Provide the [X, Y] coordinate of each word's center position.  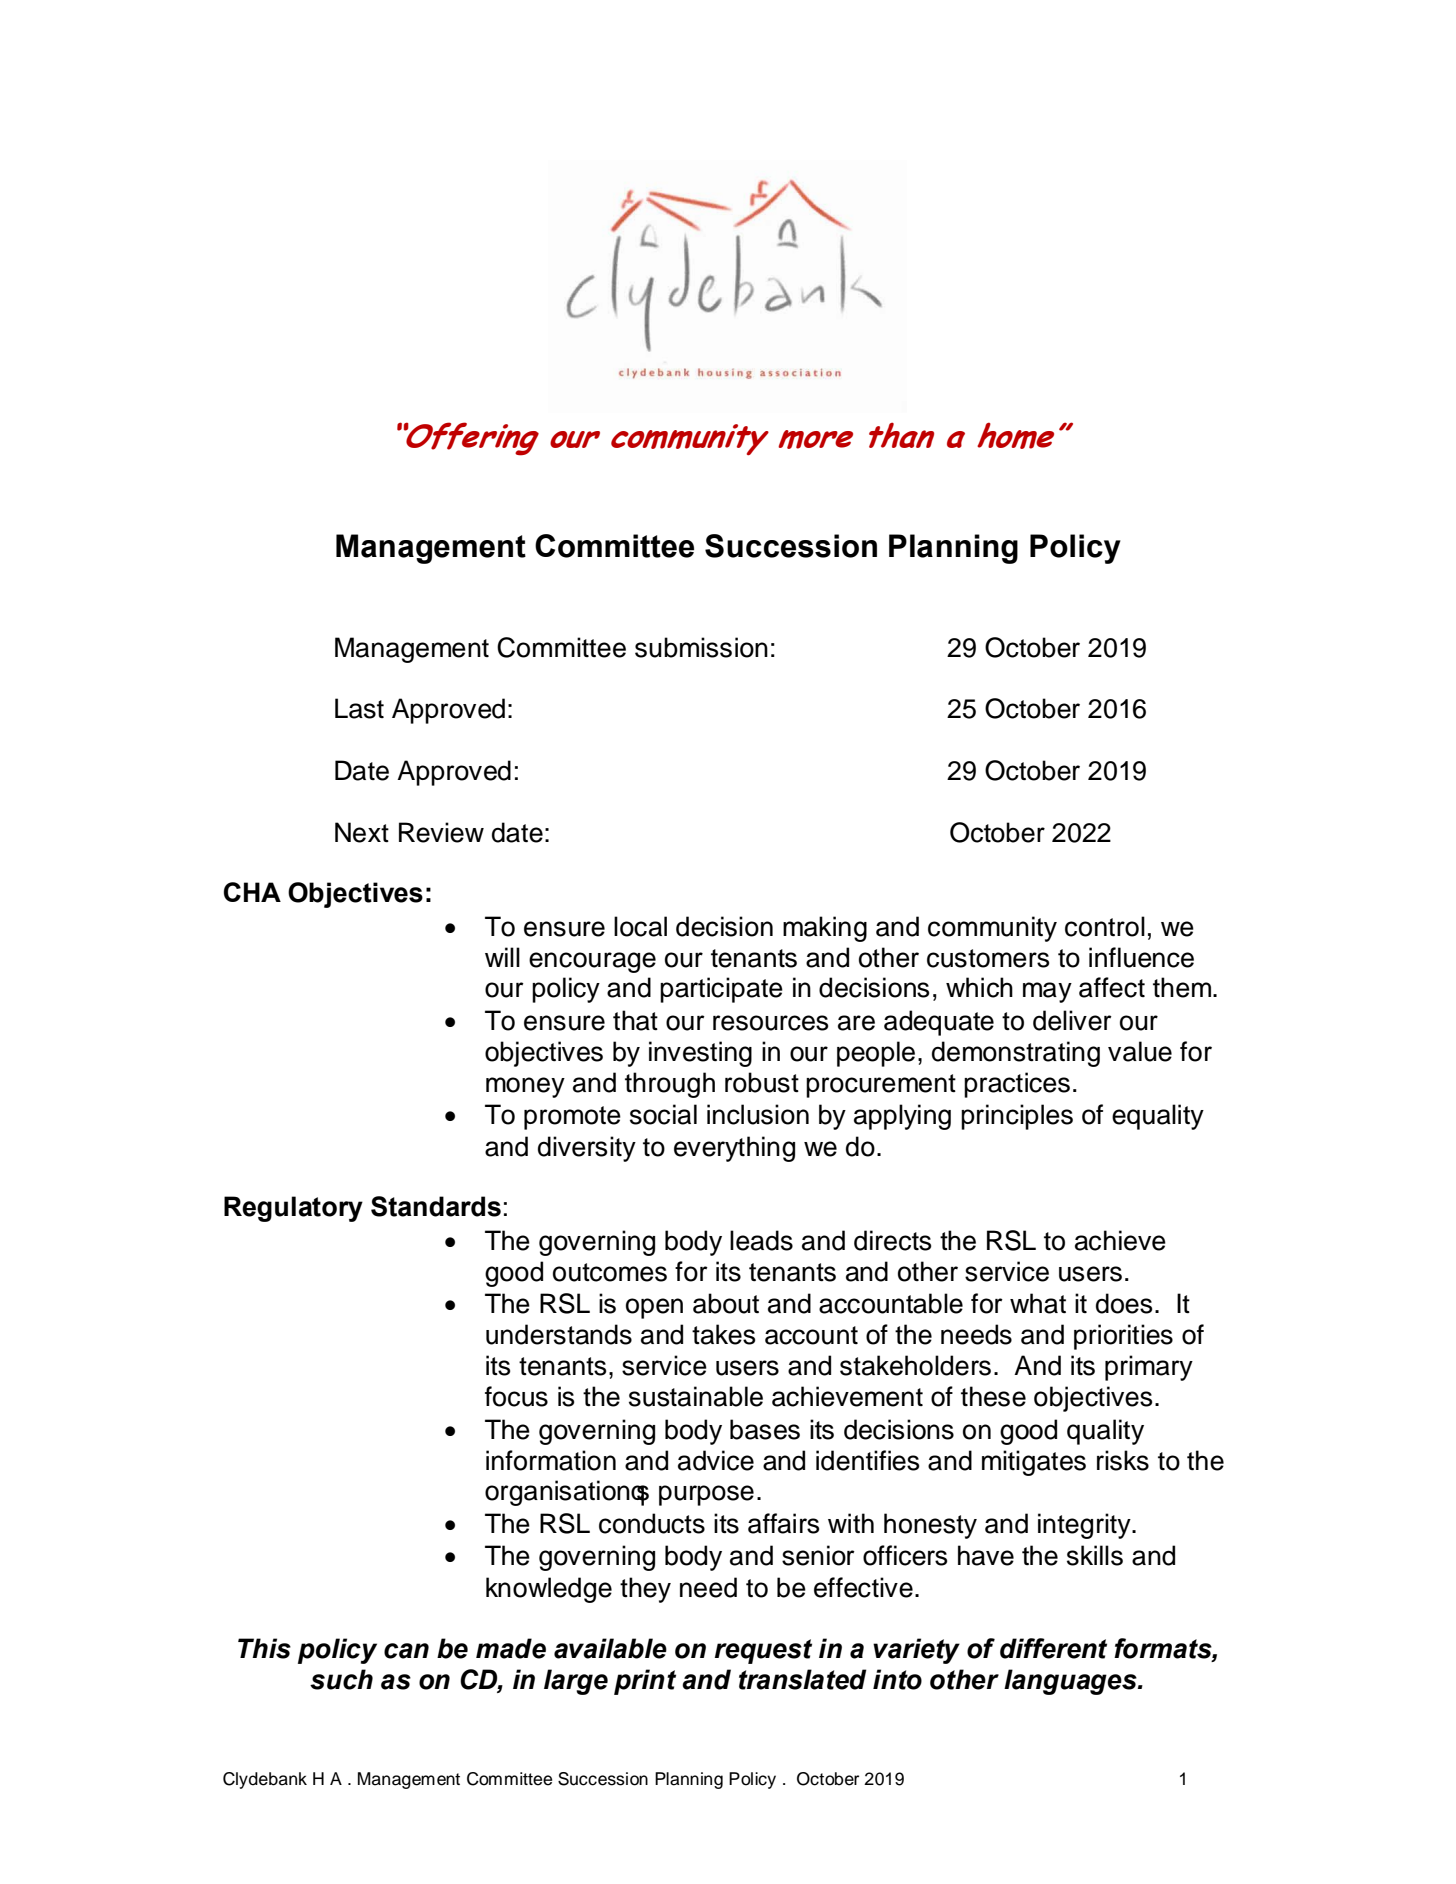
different [1053, 1648]
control [1105, 926]
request [763, 1651]
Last [359, 708]
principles [1017, 1117]
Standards [436, 1206]
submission [701, 647]
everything [734, 1149]
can [406, 1651]
